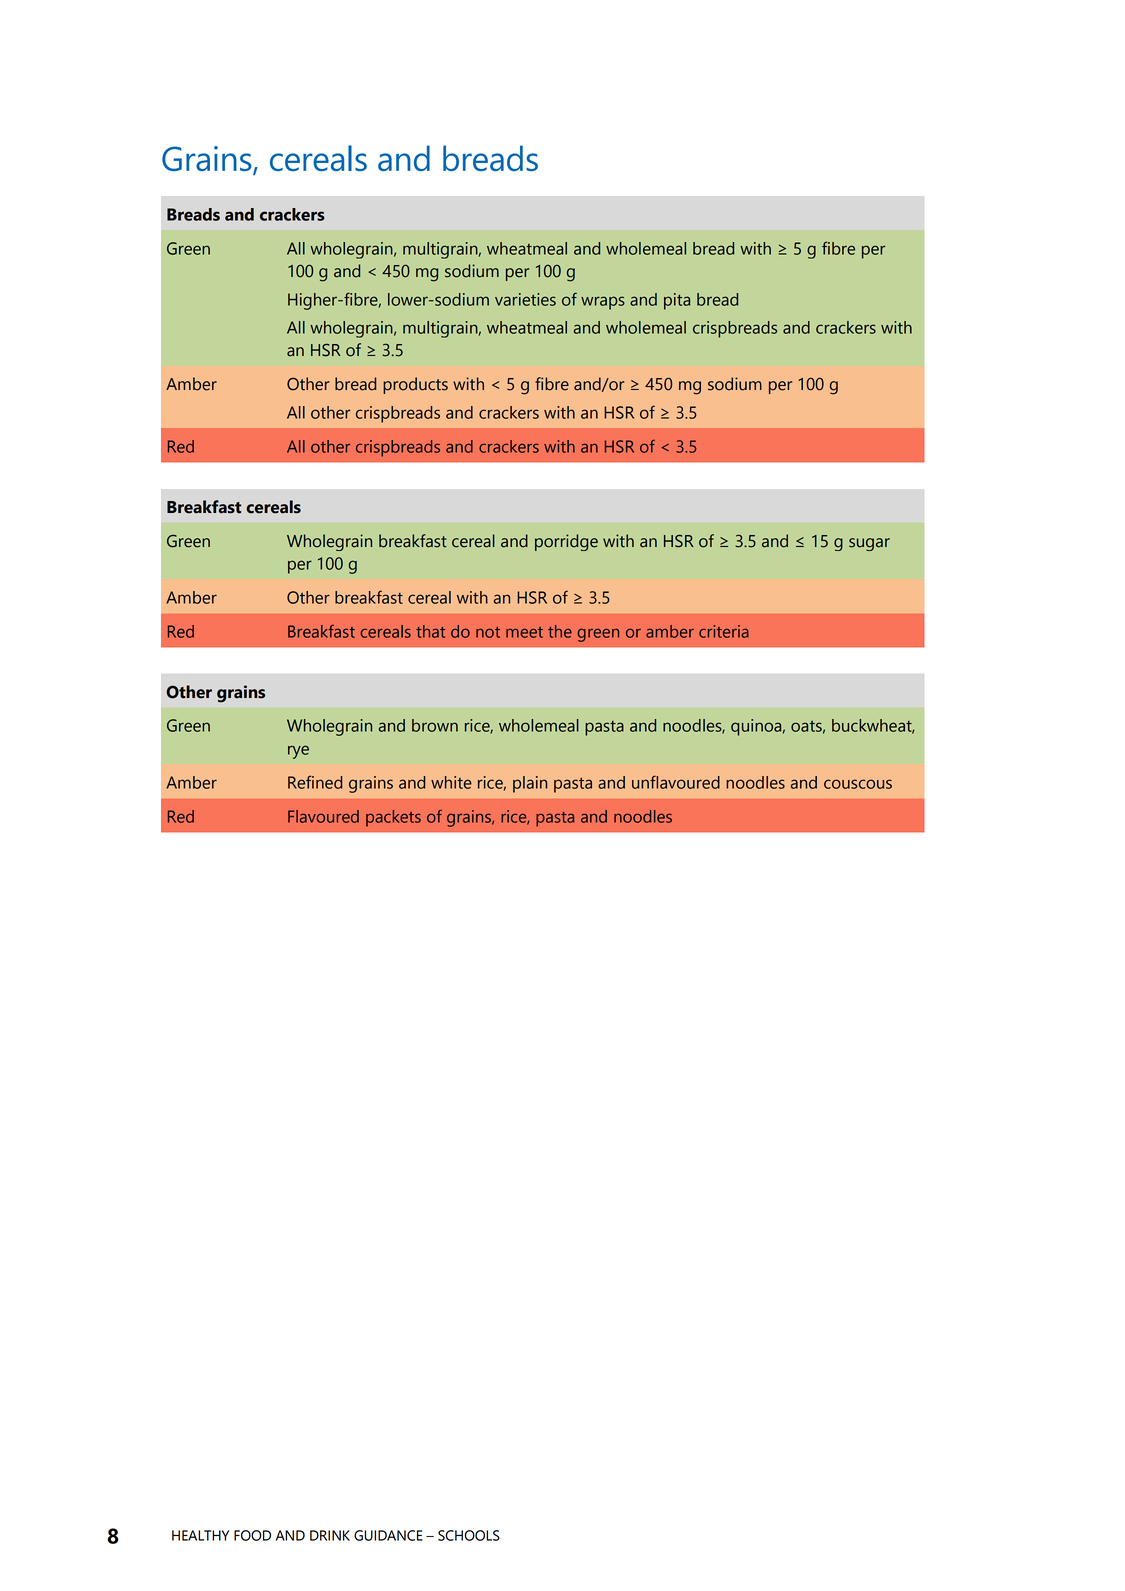 This screenshot has height=1591, width=1125. Describe the element at coordinates (451, 782) in the screenshot. I see `white` at that location.
